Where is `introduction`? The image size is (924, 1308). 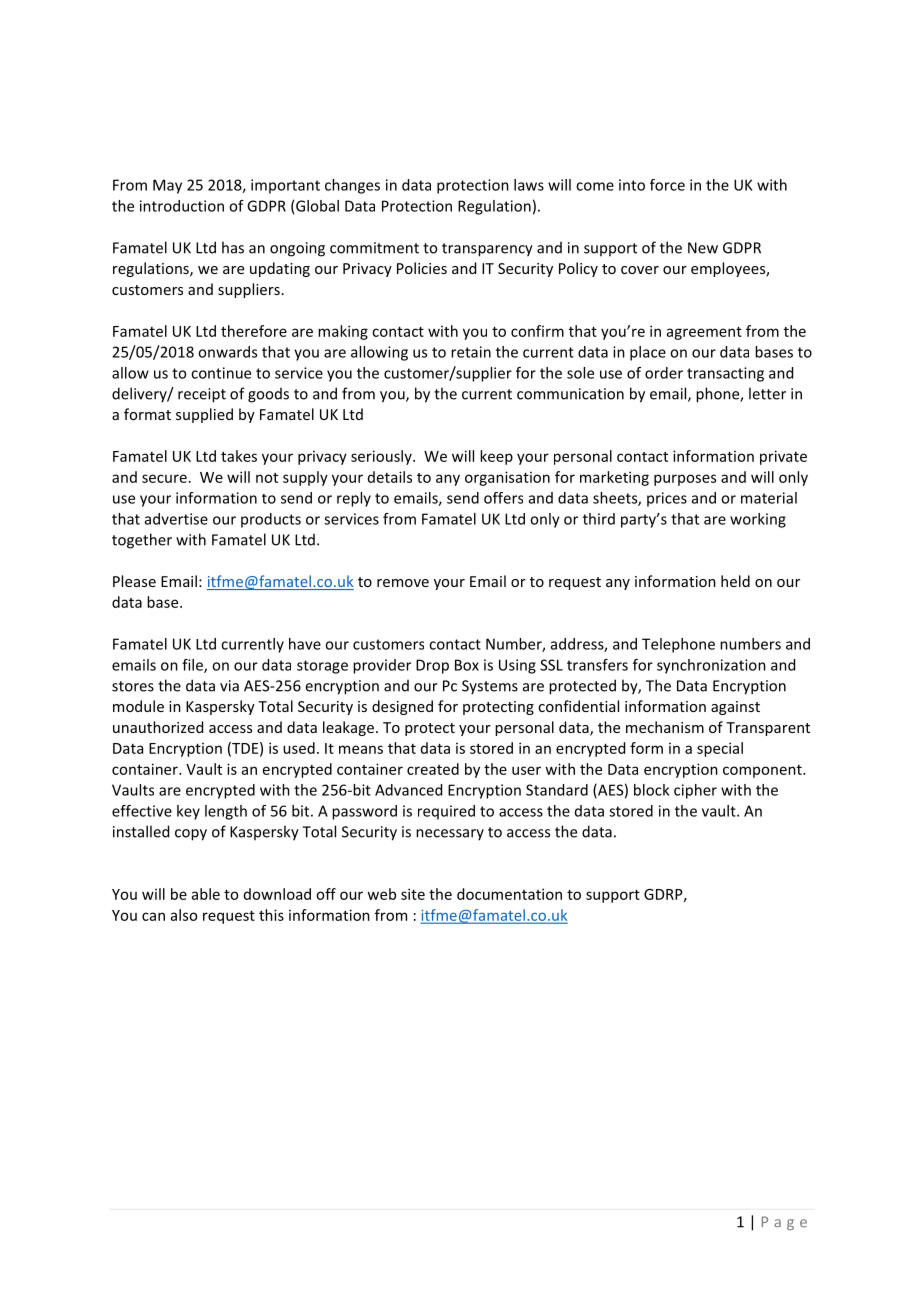 introduction is located at coordinates (182, 206).
